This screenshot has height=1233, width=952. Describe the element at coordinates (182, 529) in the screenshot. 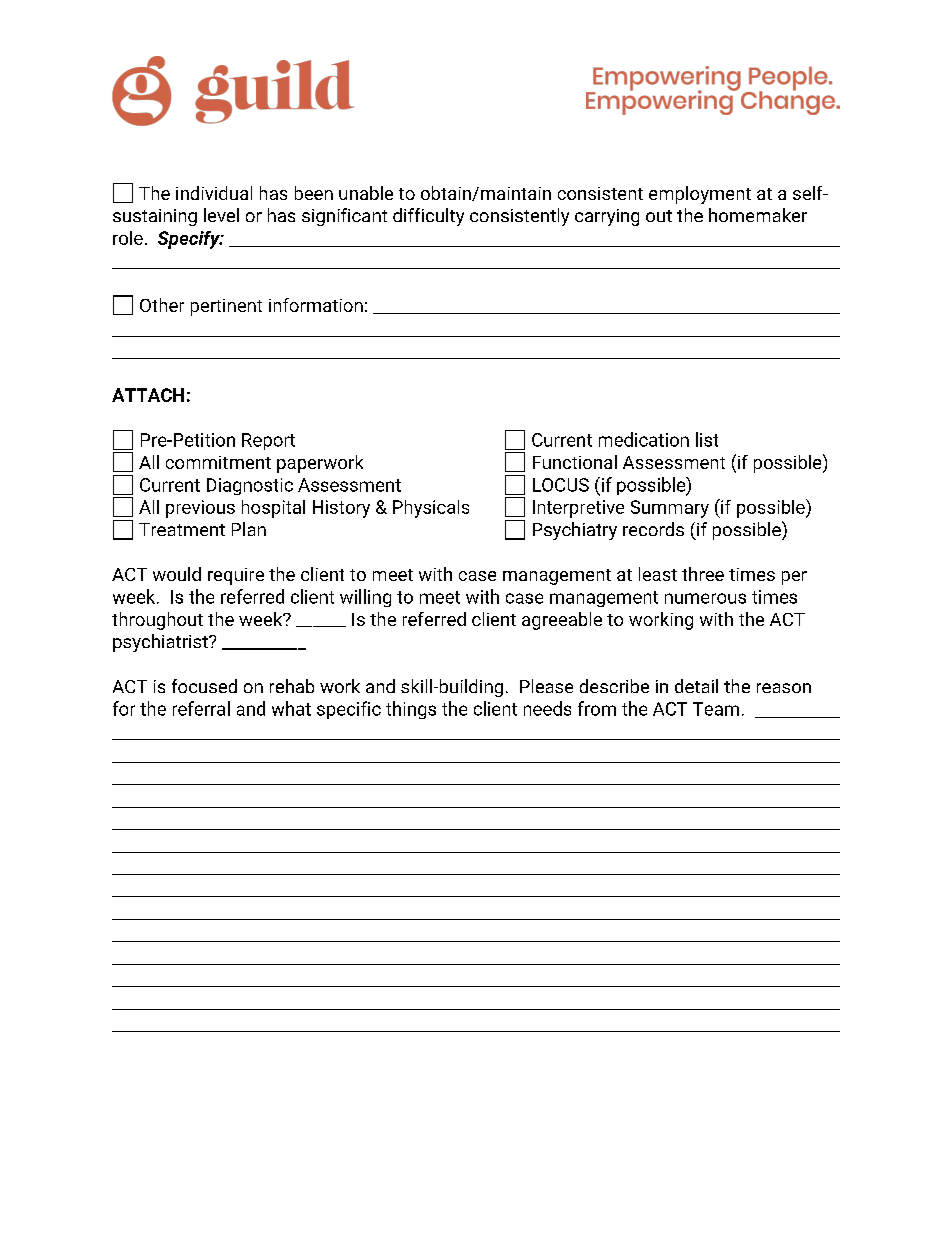

I see `Treatment` at that location.
